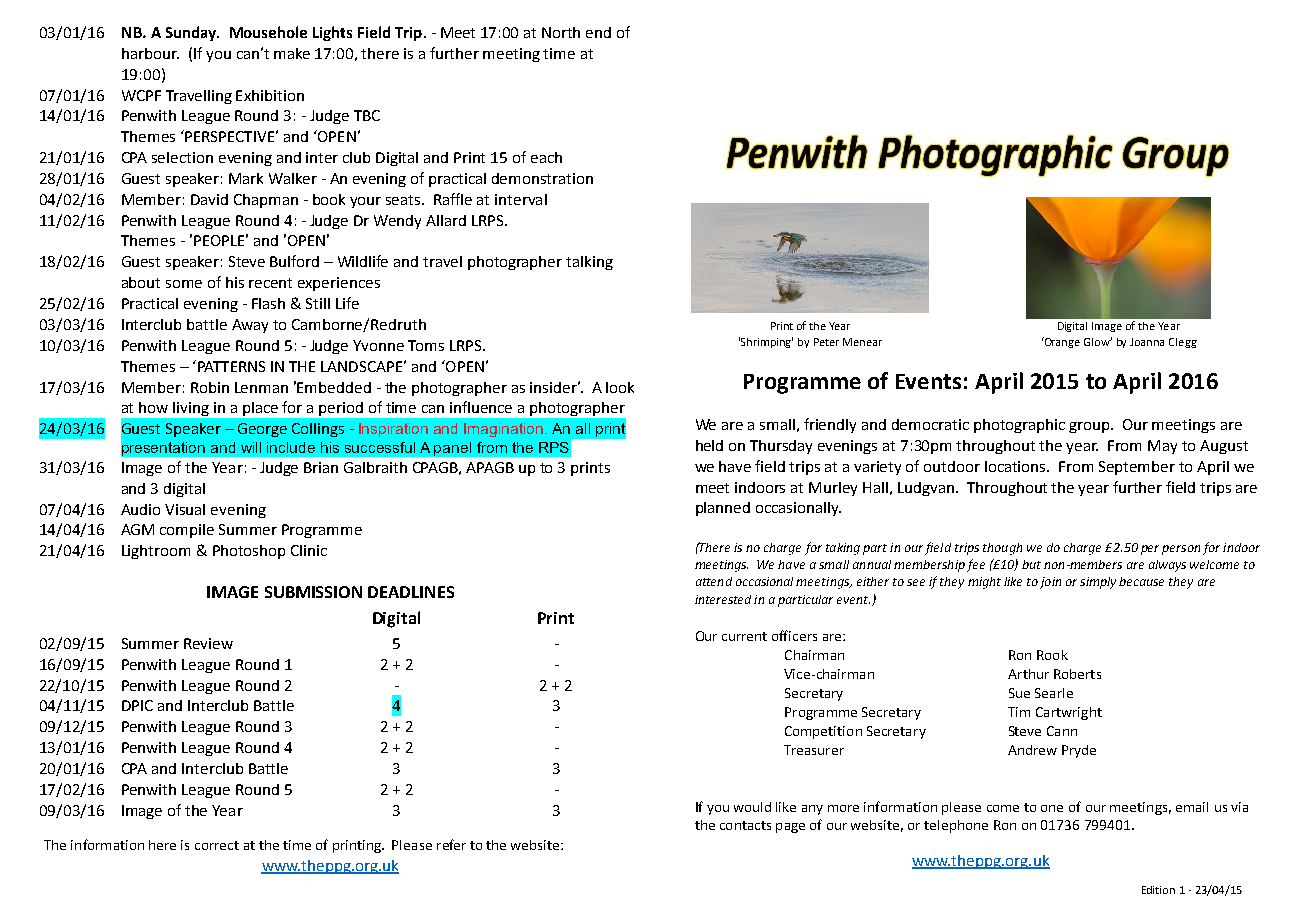  What do you see at coordinates (826, 342) in the document?
I see `Peter` at bounding box center [826, 342].
